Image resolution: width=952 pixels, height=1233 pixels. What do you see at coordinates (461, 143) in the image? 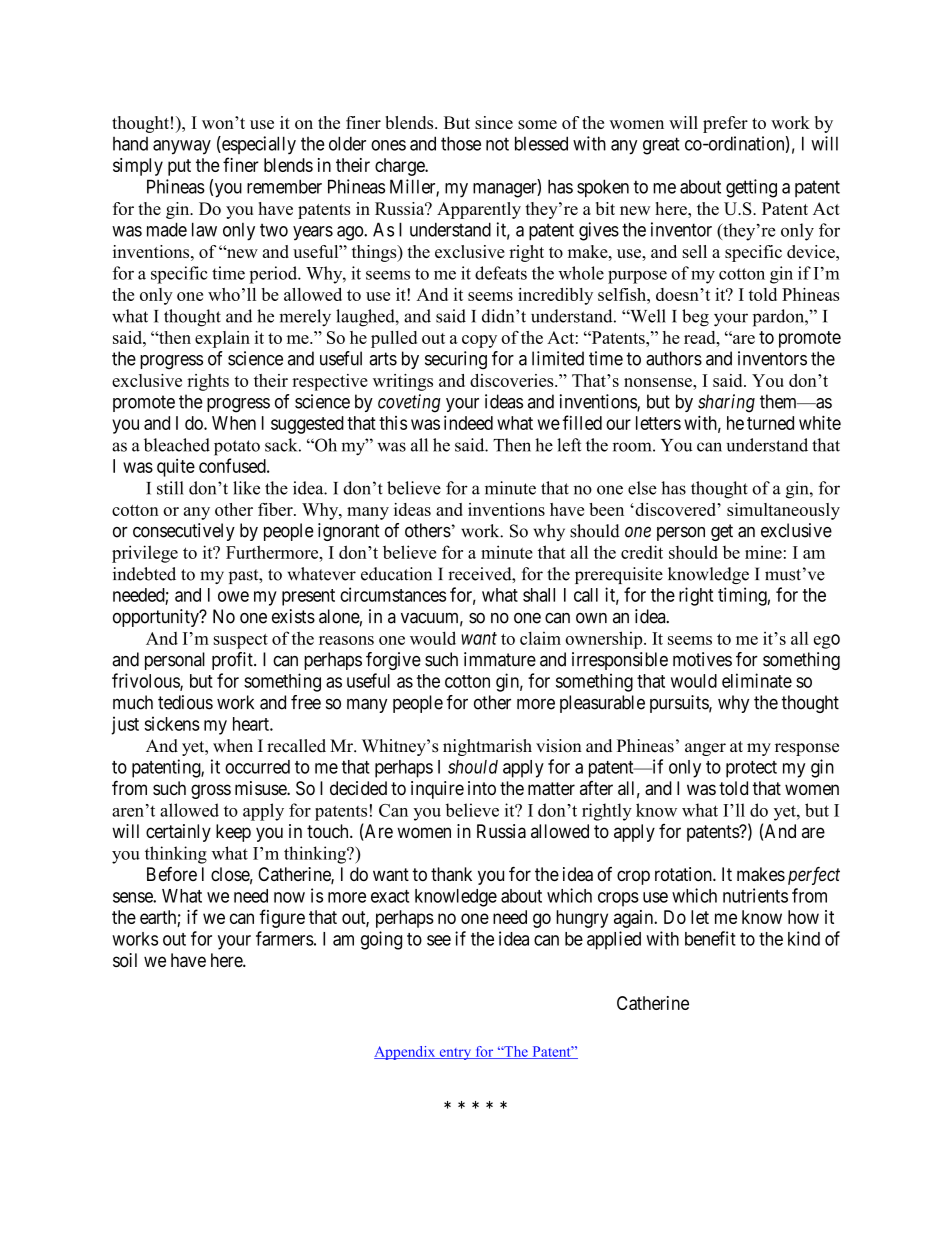
I see `those` at bounding box center [461, 143].
